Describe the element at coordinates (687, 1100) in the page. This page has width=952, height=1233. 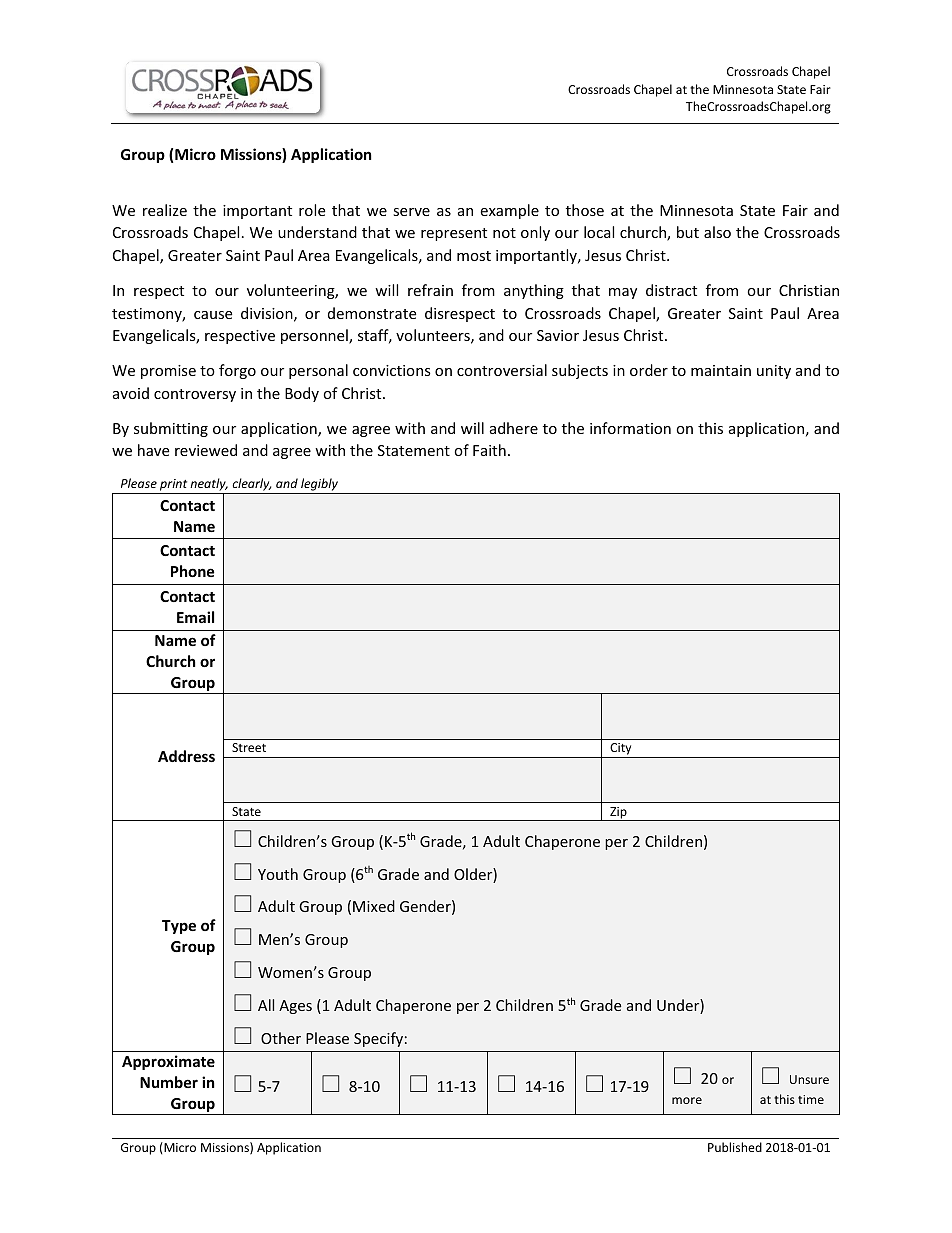
I see `more` at that location.
